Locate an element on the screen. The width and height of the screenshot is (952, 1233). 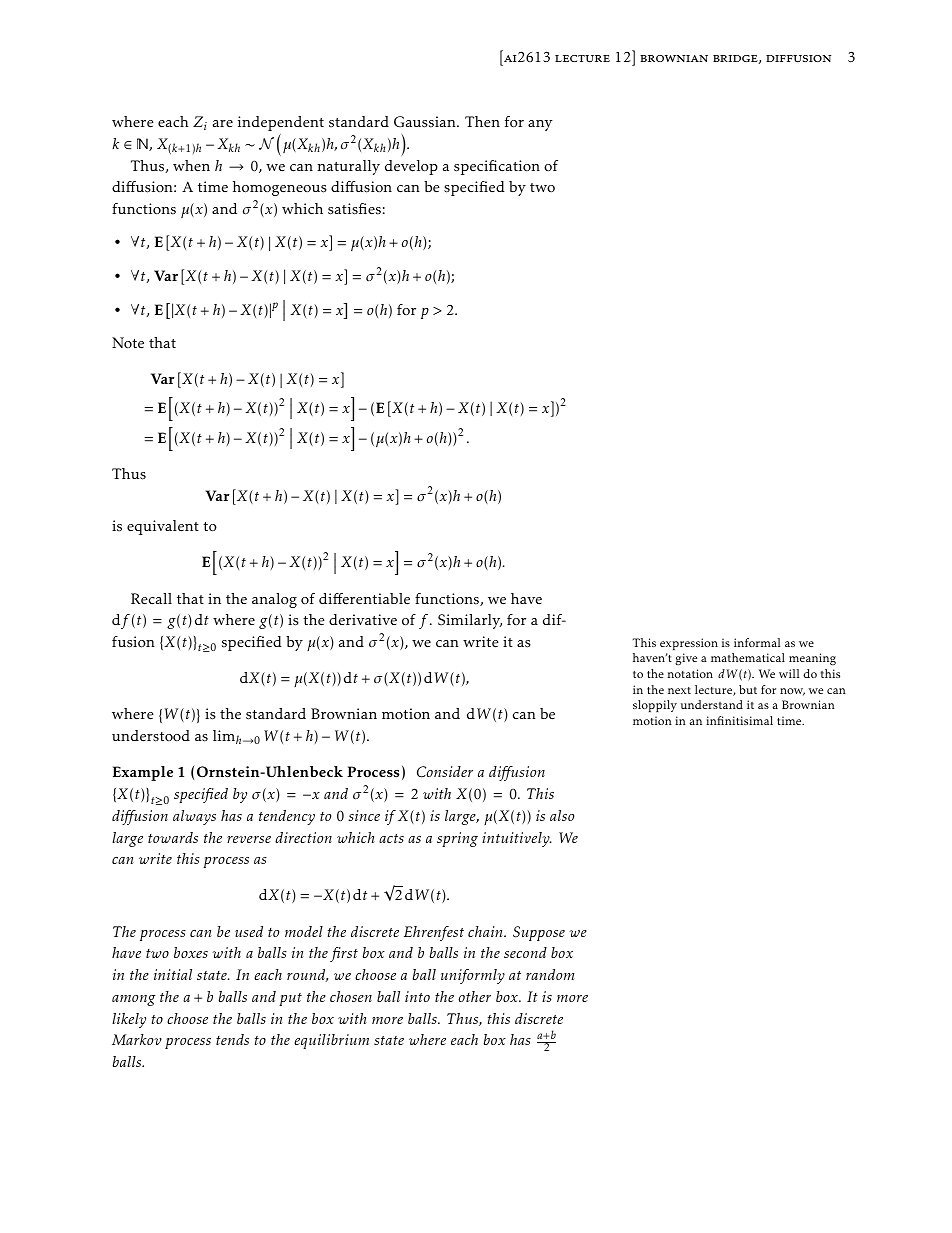
Then is located at coordinates (482, 122).
